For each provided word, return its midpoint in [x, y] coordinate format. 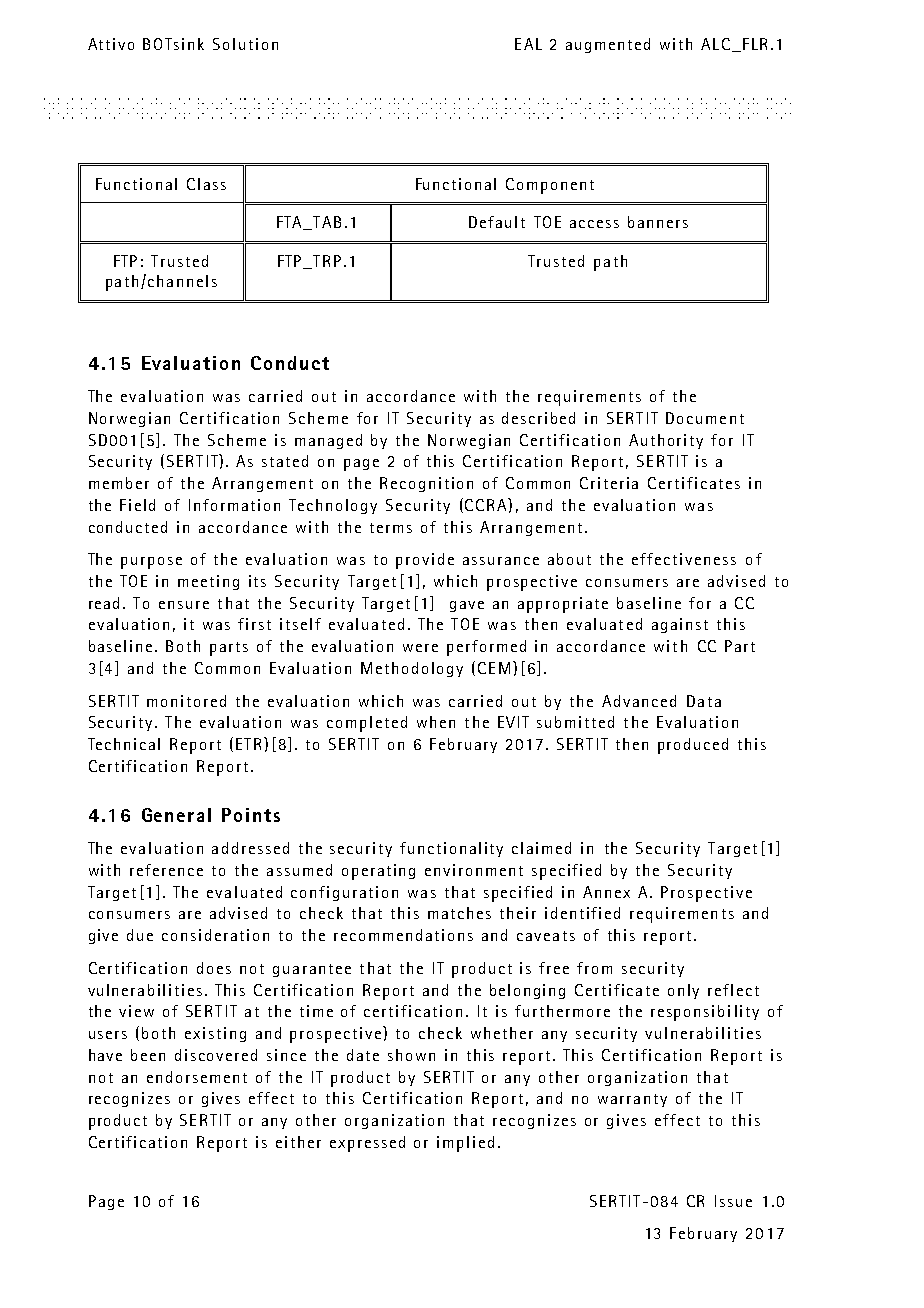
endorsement [197, 1077]
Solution [245, 44]
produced [693, 746]
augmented [608, 45]
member [119, 483]
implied [465, 1144]
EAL [528, 44]
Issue [733, 1201]
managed [328, 441]
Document [705, 418]
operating [378, 872]
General [176, 815]
